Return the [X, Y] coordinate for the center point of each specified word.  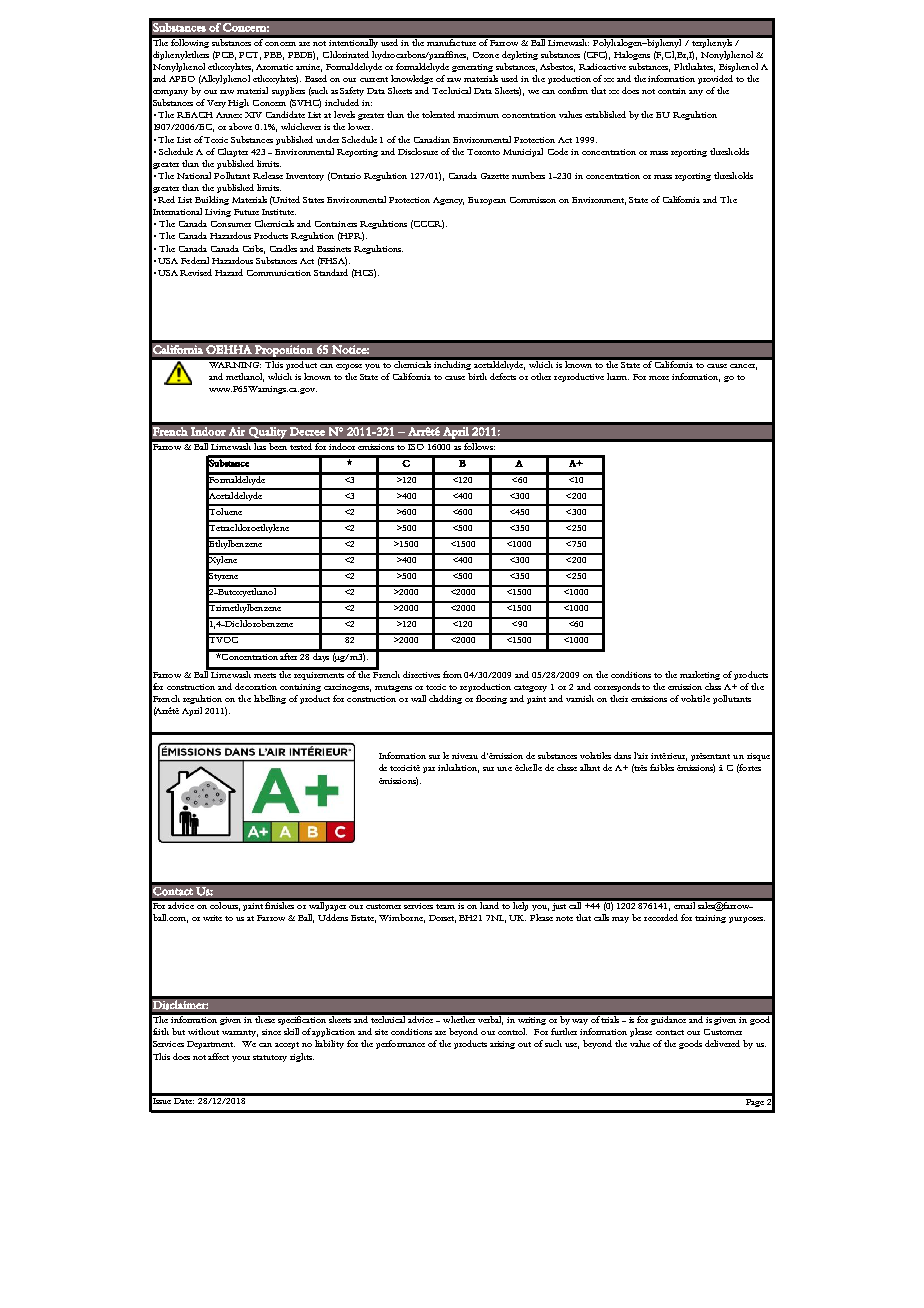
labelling [270, 699]
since [271, 1032]
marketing [700, 675]
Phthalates [694, 67]
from [452, 674]
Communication [279, 273]
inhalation [458, 768]
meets [265, 675]
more [659, 378]
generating [472, 68]
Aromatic [274, 67]
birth [477, 376]
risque [758, 757]
